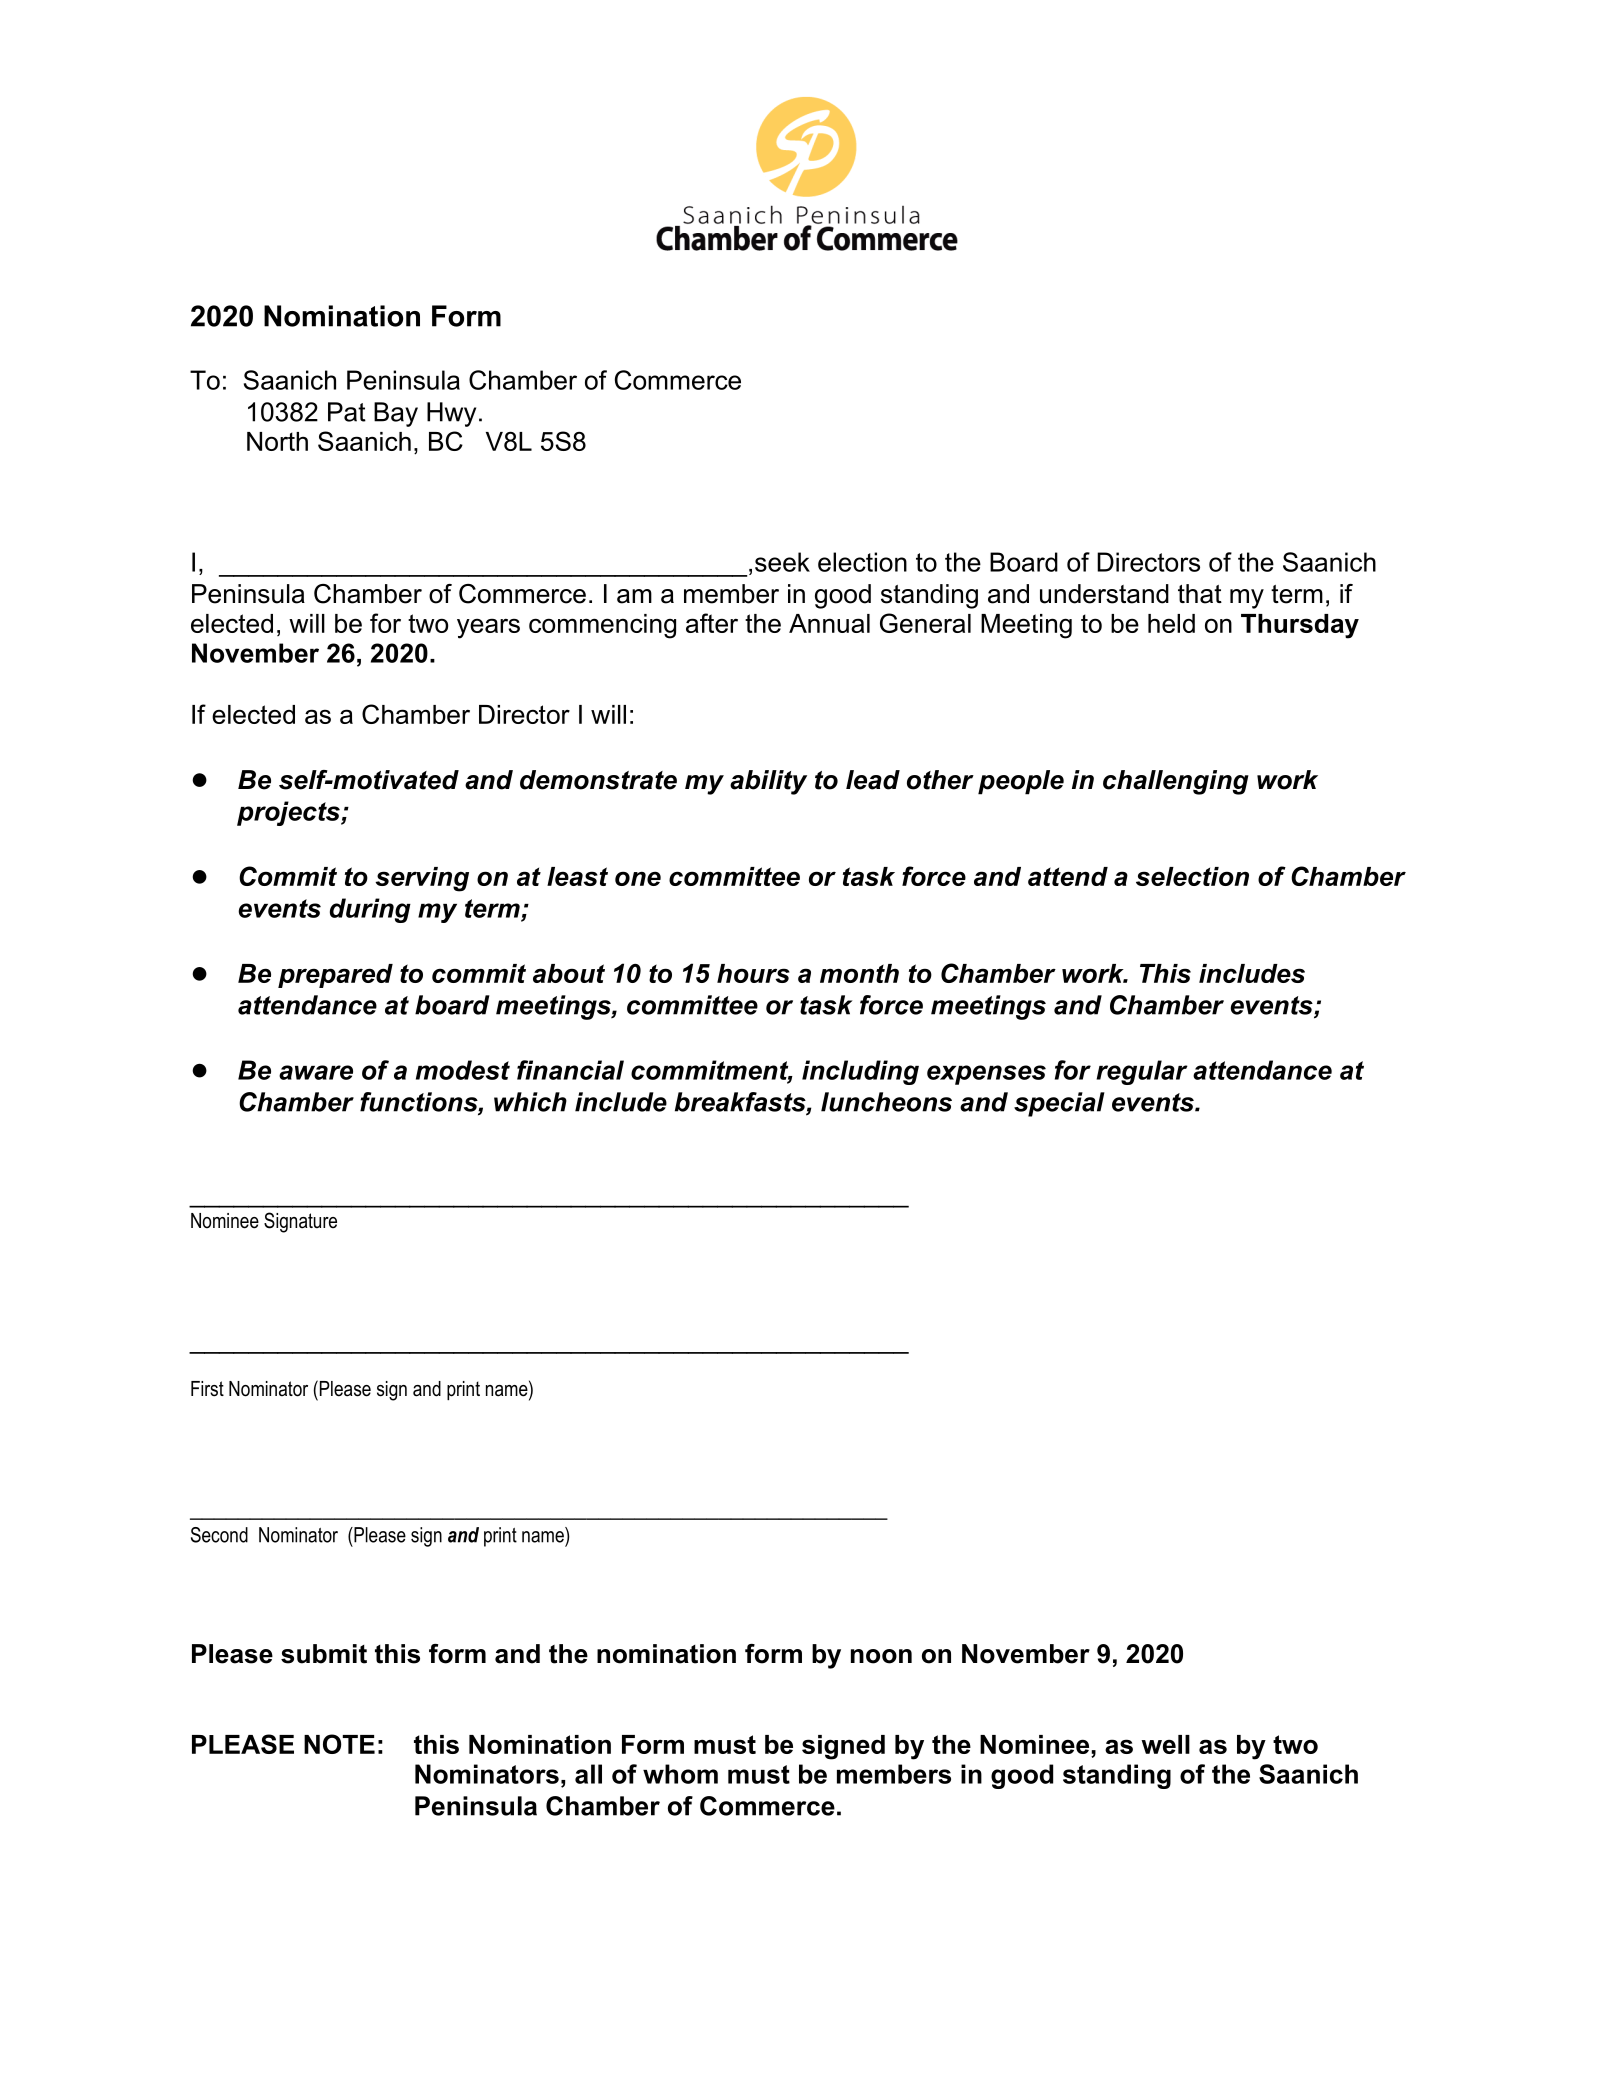 This document has height=2088, width=1614. I want to click on North, so click(277, 441).
